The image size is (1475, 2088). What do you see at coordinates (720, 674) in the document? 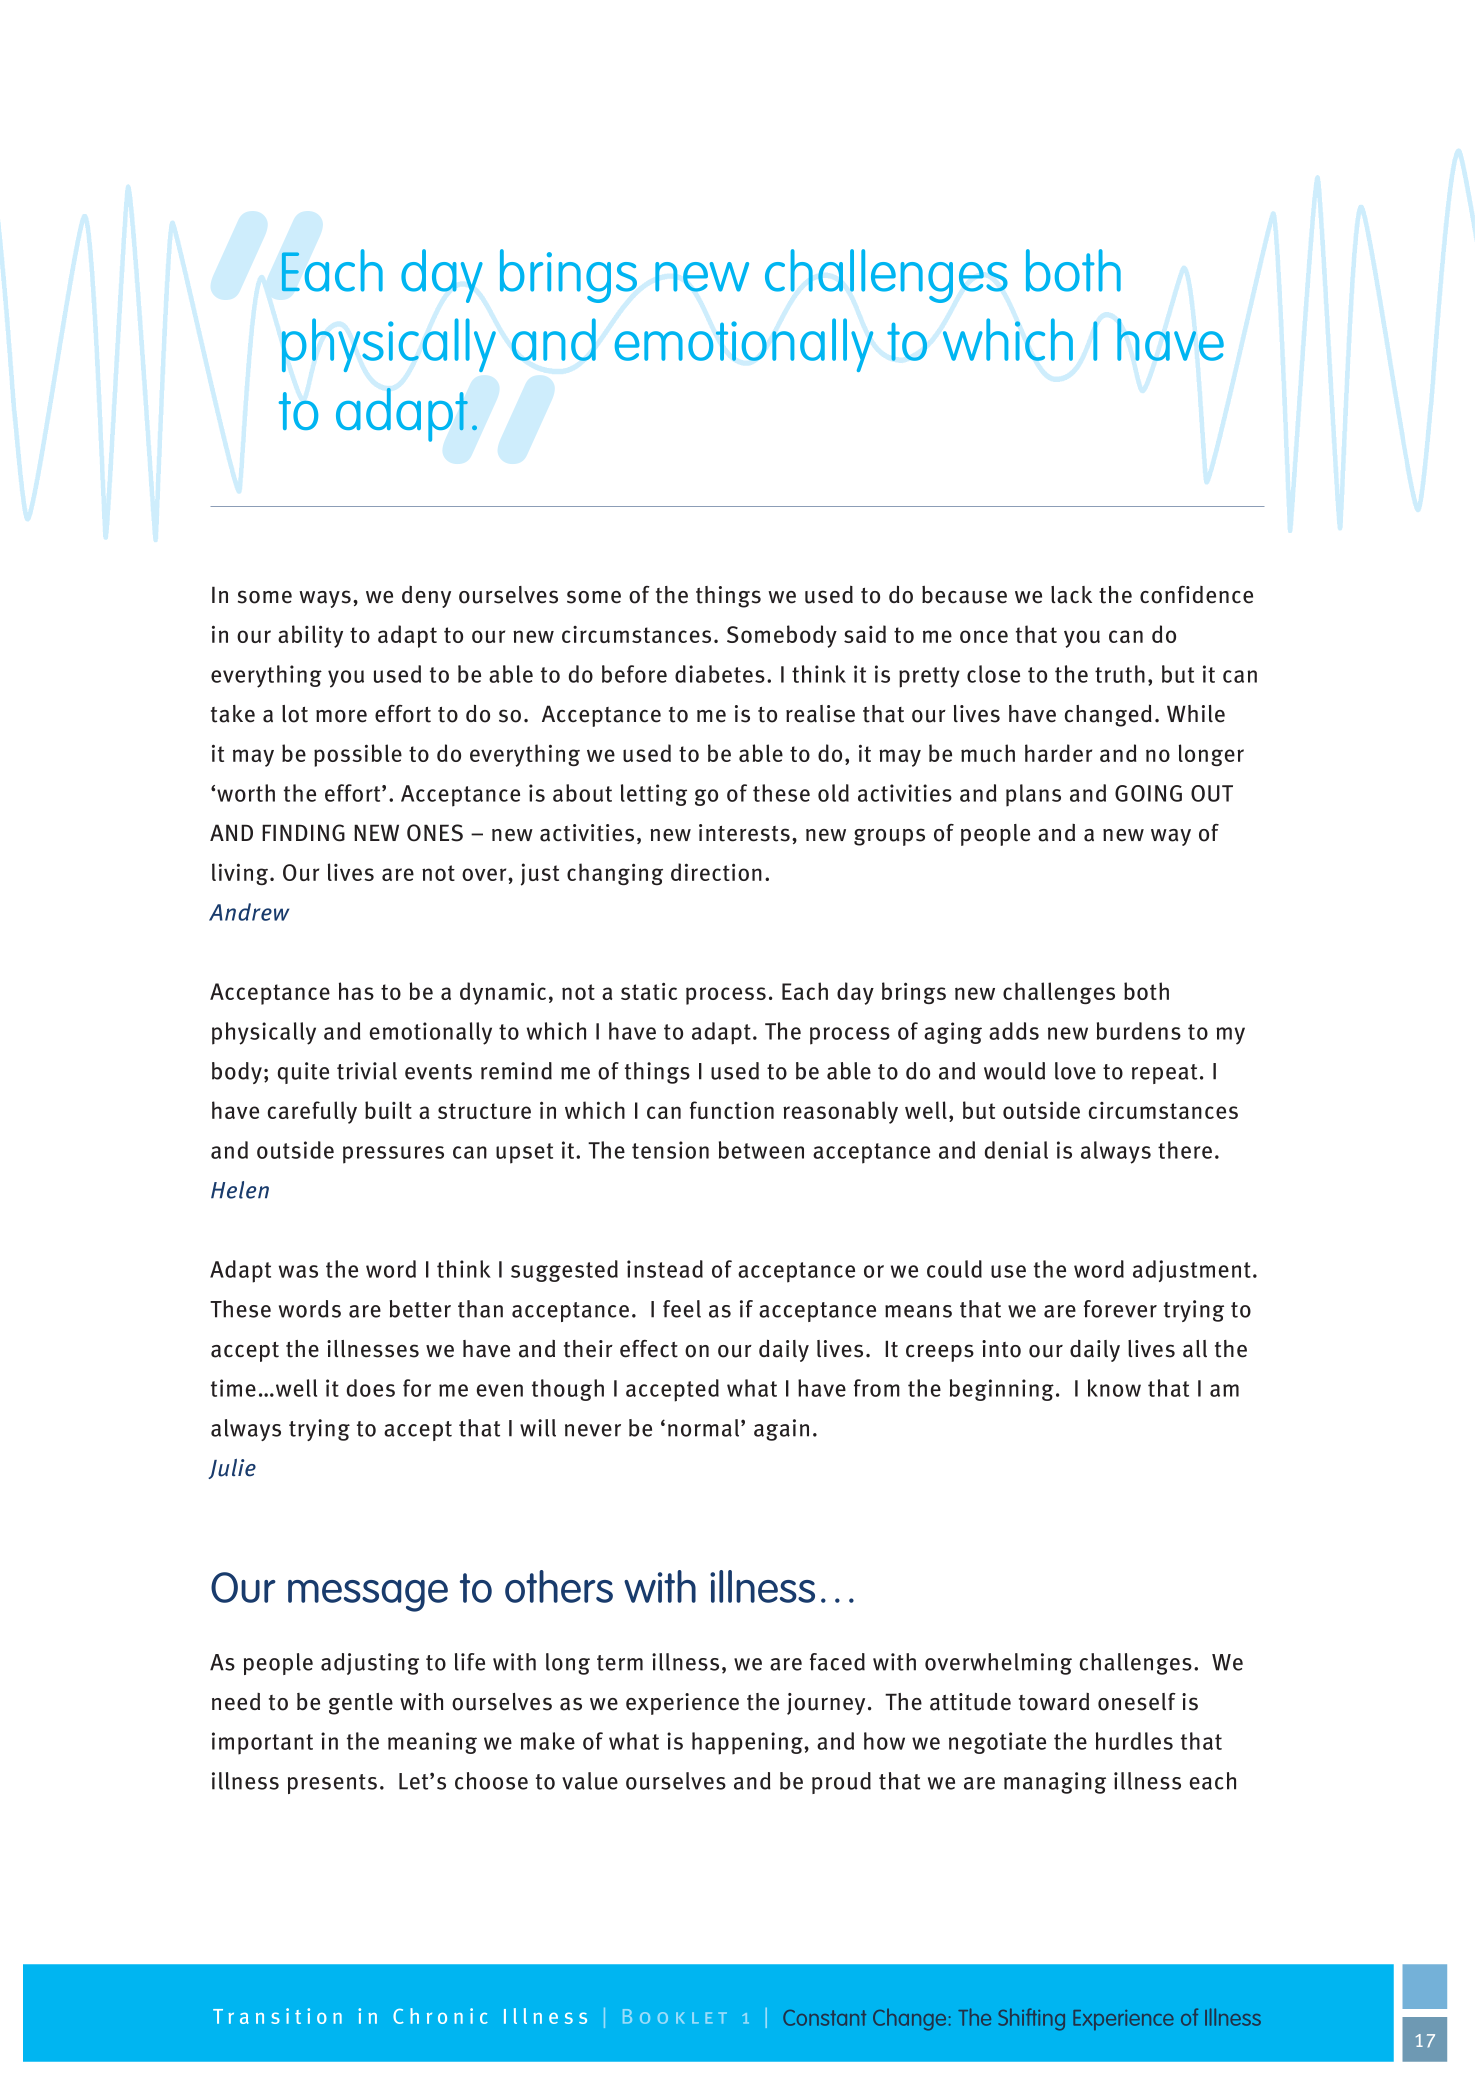
I see `diabetes` at bounding box center [720, 674].
